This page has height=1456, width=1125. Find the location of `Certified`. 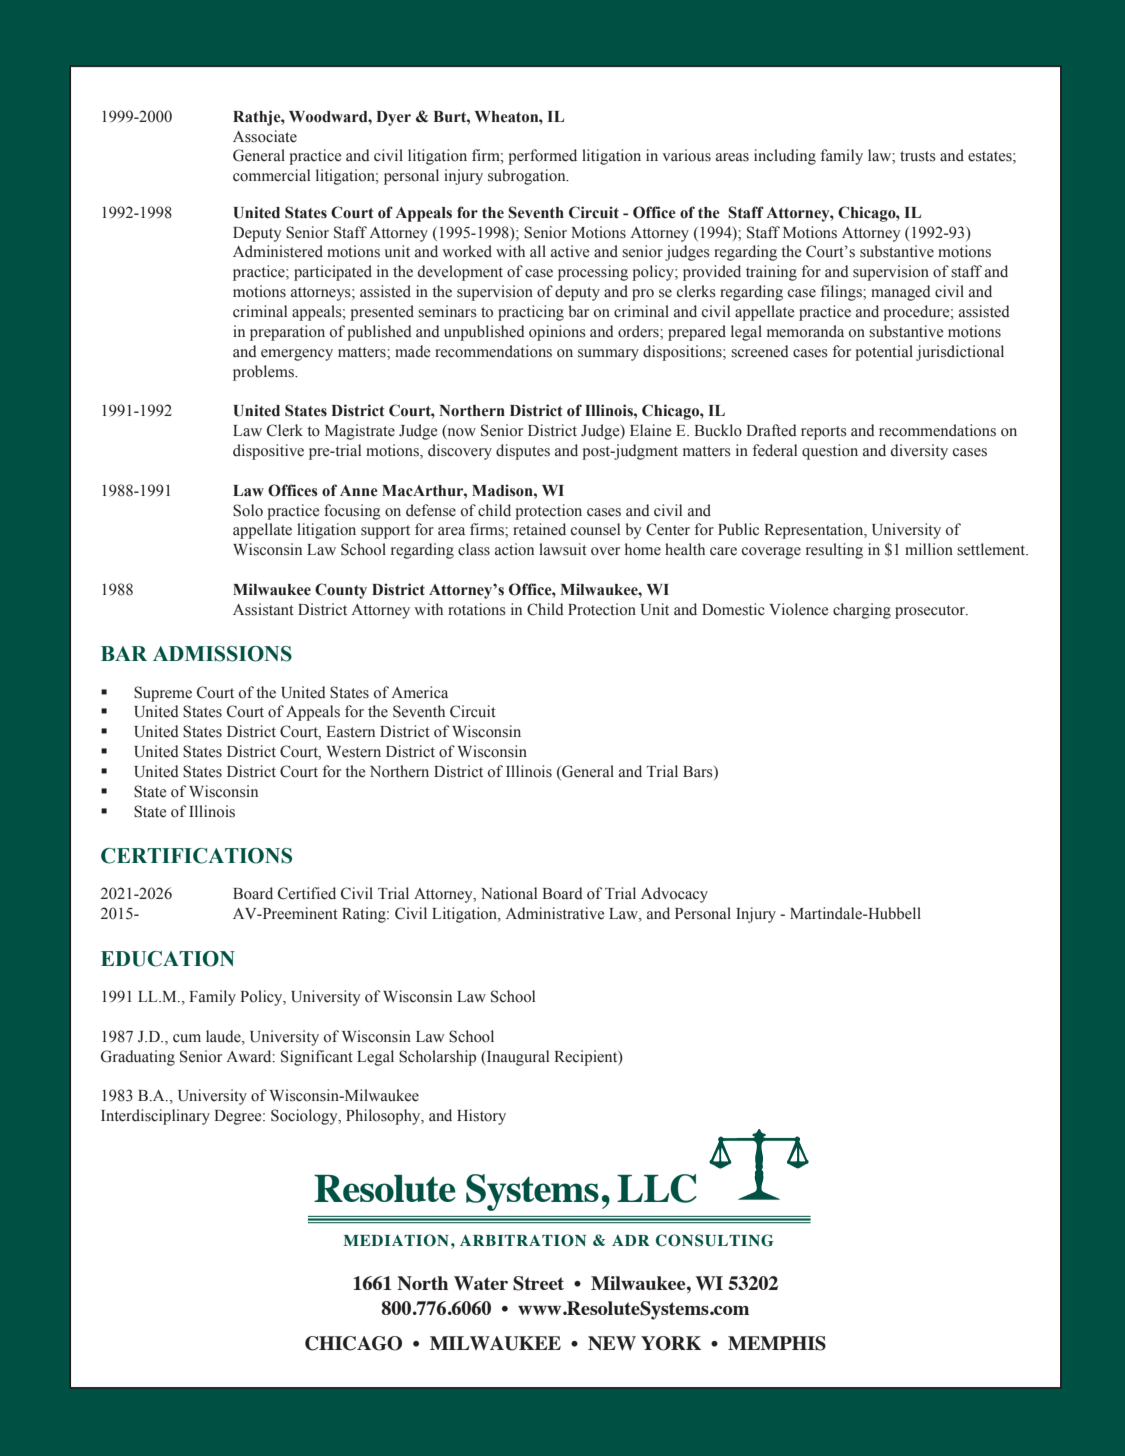

Certified is located at coordinates (307, 893).
